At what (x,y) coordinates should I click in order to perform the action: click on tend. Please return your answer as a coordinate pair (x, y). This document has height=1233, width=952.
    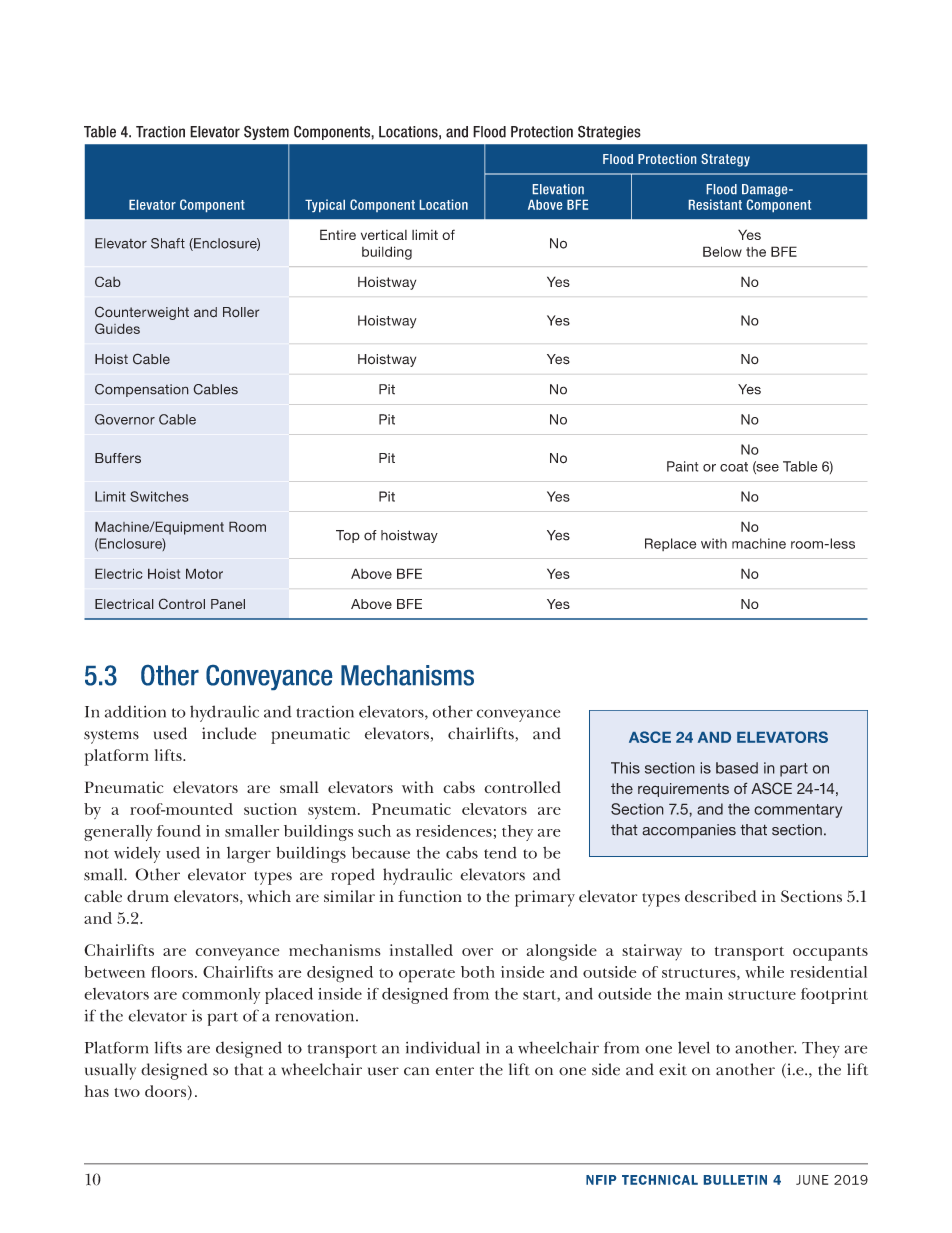
    Looking at the image, I should click on (500, 853).
